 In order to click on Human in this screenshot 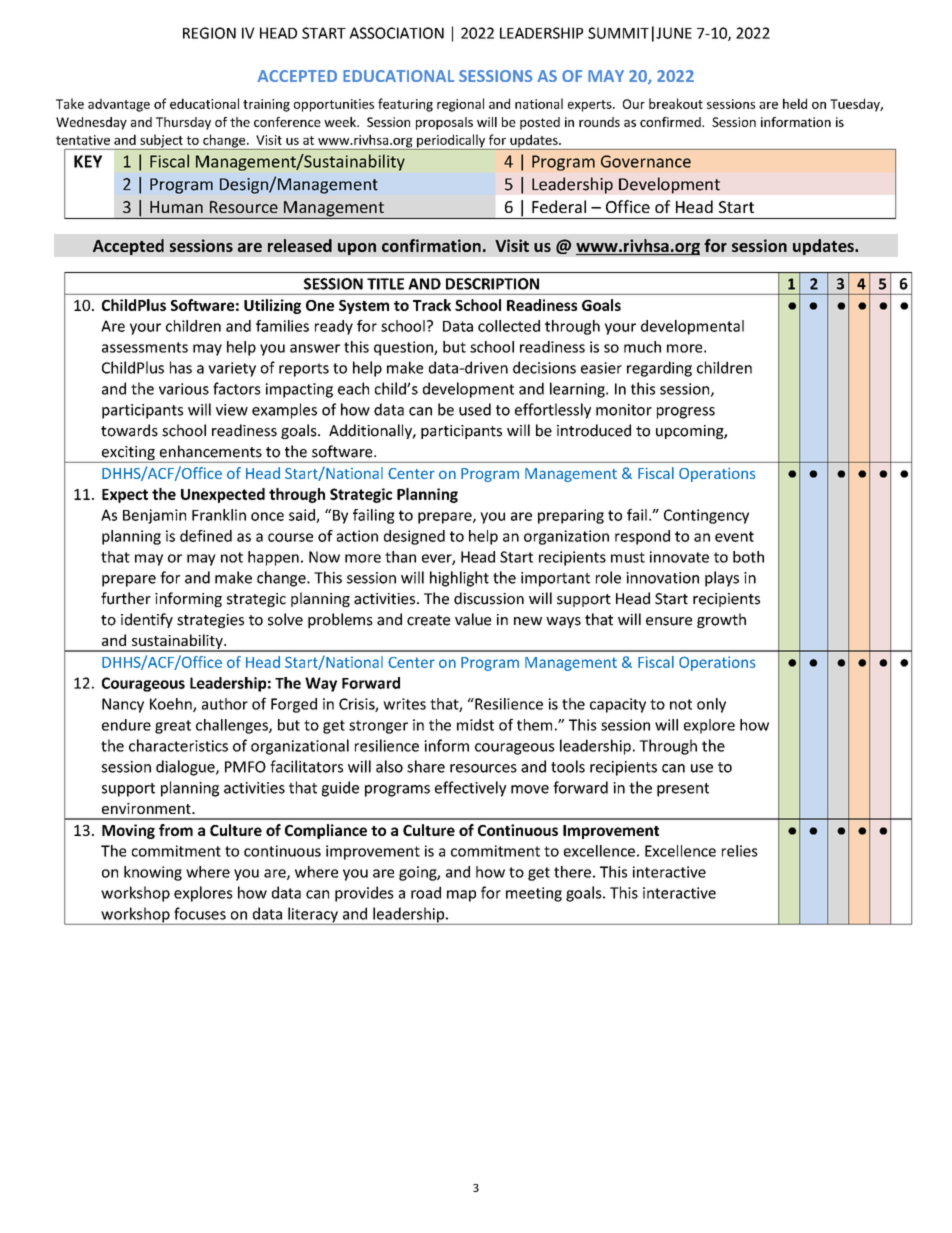, I will do `click(176, 207)`.
